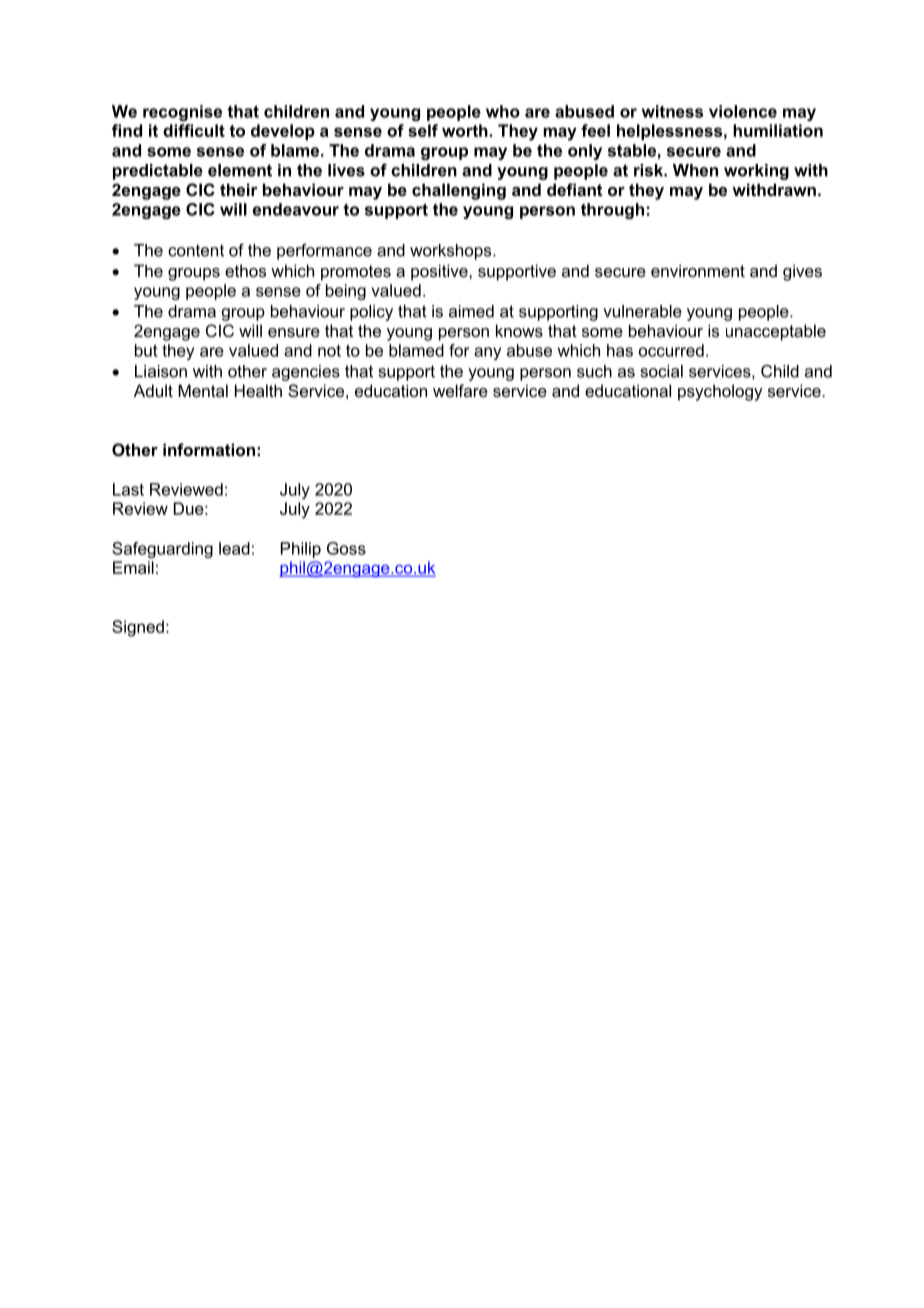 This screenshot has width=924, height=1308. What do you see at coordinates (466, 130) in the screenshot?
I see `worth` at bounding box center [466, 130].
